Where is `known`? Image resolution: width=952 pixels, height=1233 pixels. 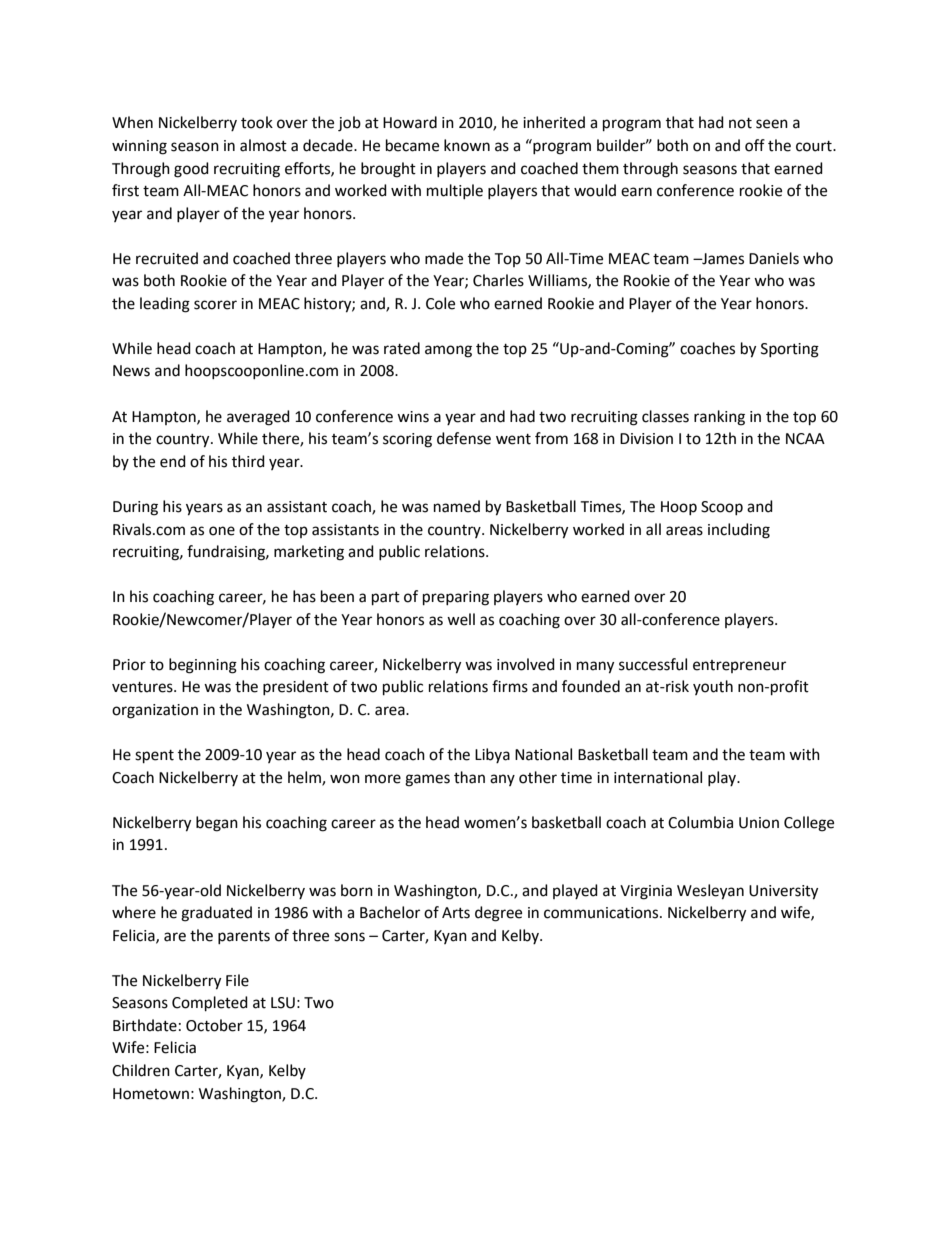
known is located at coordinates (467, 145).
